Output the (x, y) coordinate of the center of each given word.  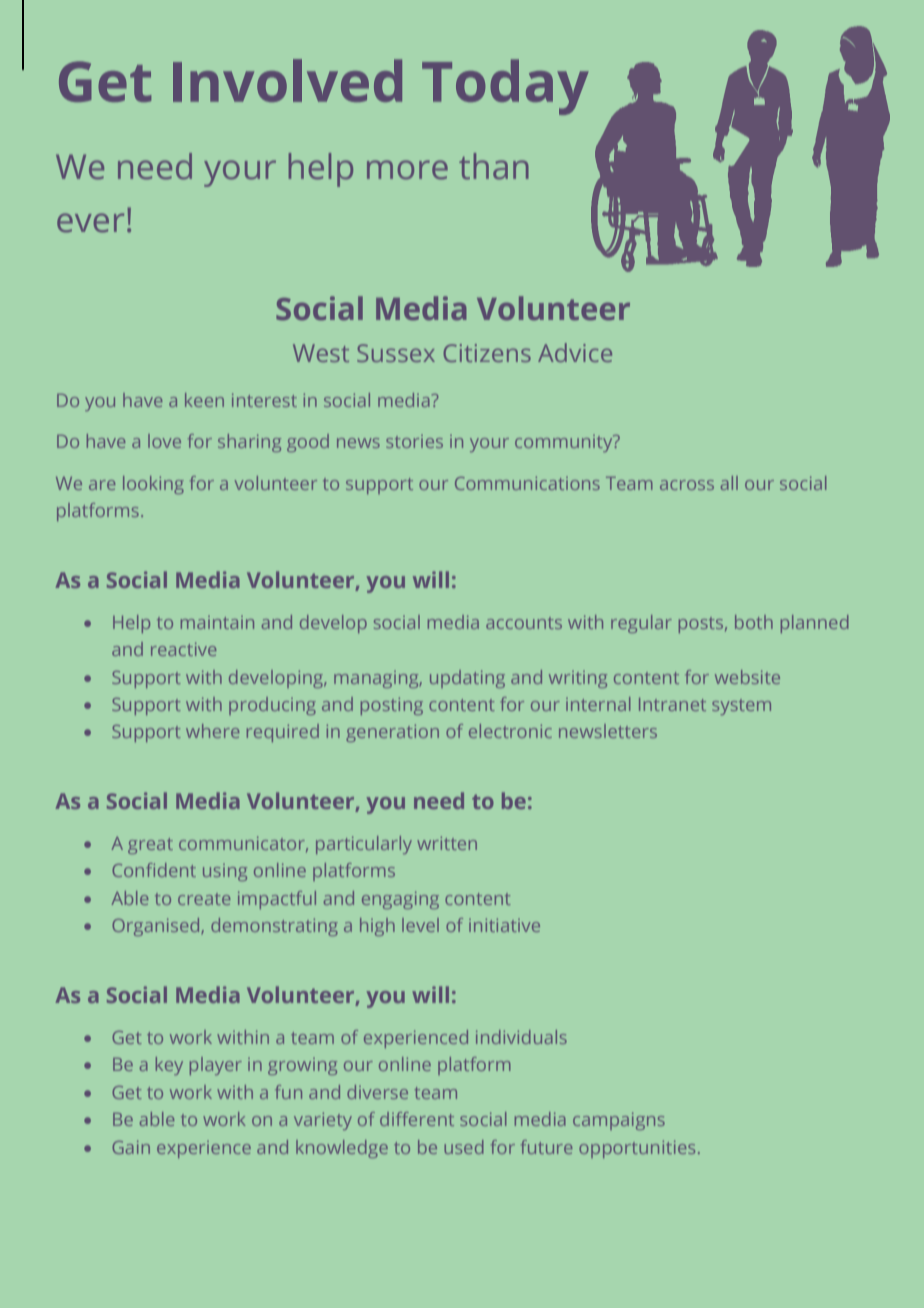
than (494, 166)
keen (204, 400)
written (447, 843)
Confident (154, 870)
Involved (287, 80)
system (741, 707)
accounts (524, 623)
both (754, 622)
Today (505, 87)
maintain (217, 622)
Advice (575, 352)
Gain (131, 1147)
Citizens (487, 353)
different (417, 1119)
